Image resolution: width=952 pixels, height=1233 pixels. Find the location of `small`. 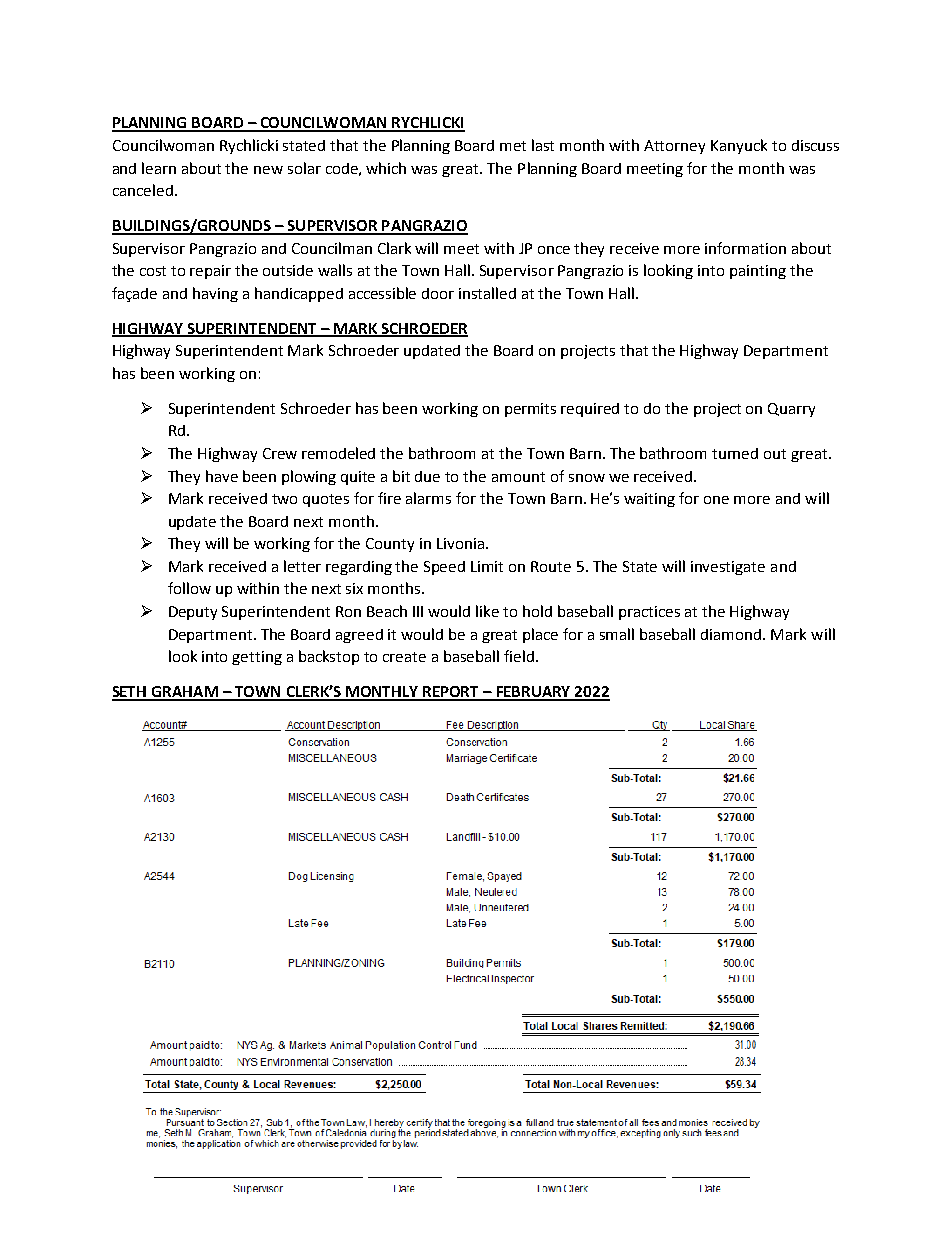

small is located at coordinates (617, 634).
